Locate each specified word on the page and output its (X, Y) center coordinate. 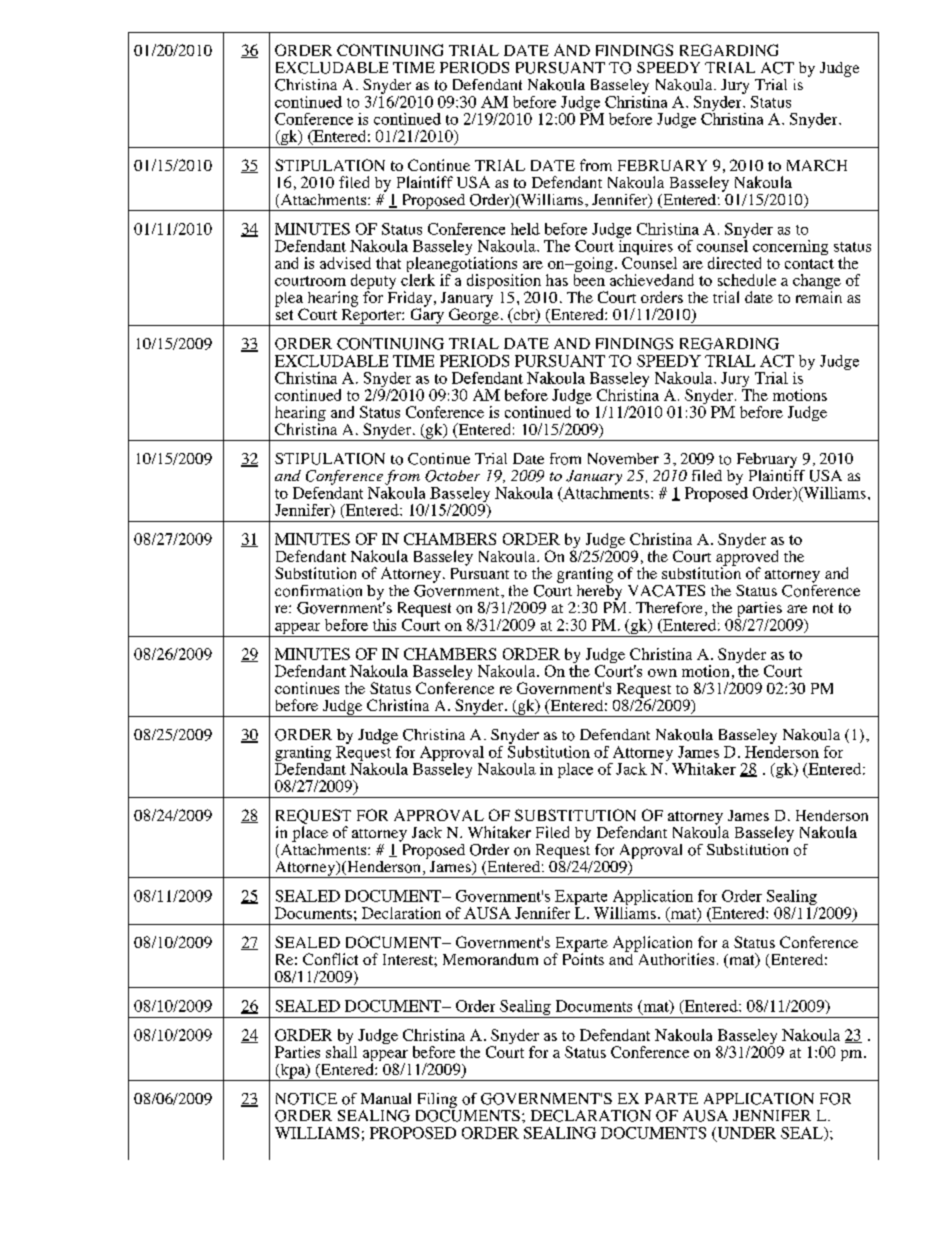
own (662, 673)
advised (345, 263)
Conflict (330, 959)
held (525, 229)
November (623, 459)
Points (583, 958)
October (452, 476)
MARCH (817, 165)
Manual (386, 1098)
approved (747, 559)
